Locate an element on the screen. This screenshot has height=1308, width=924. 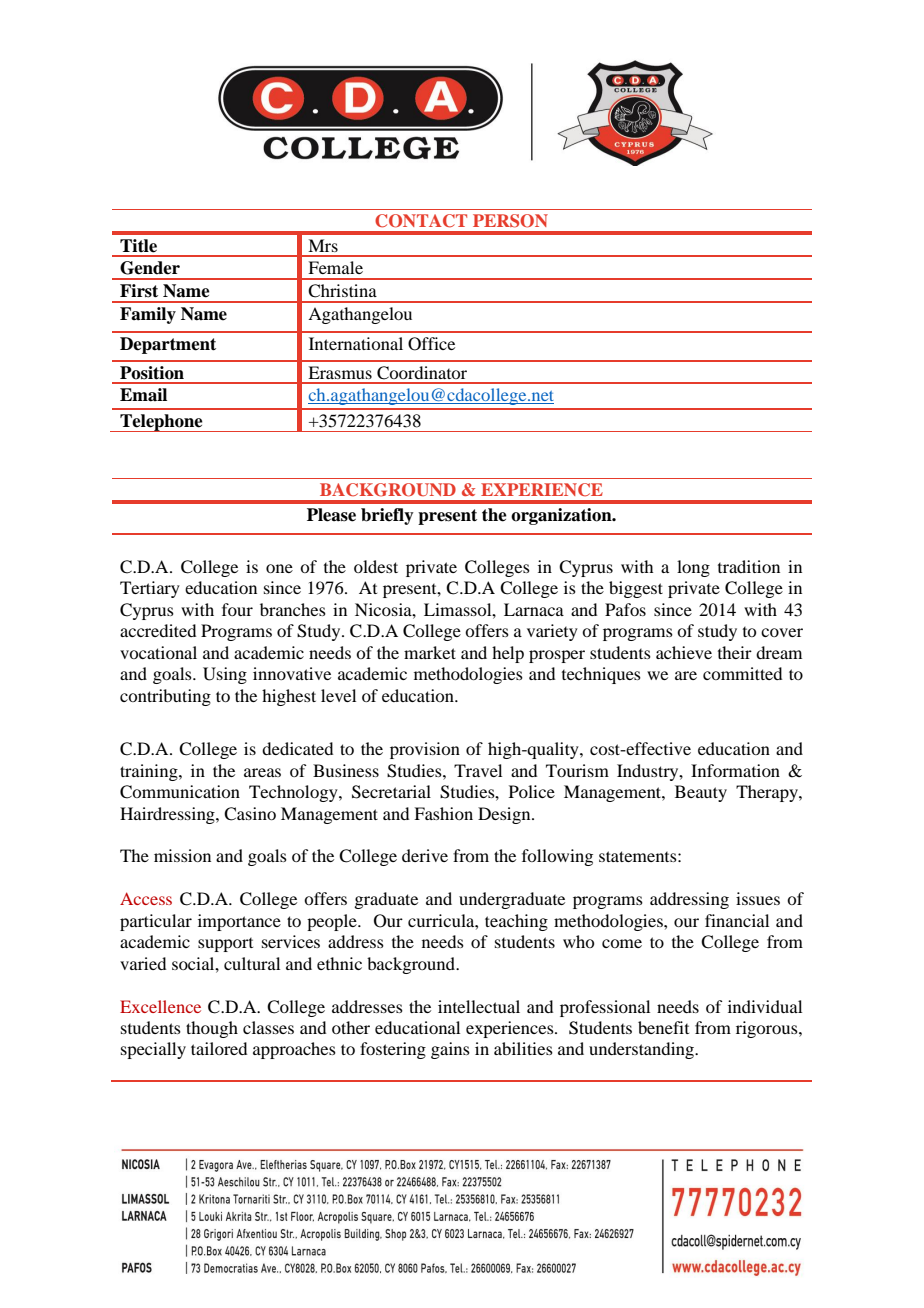
benefit is located at coordinates (663, 1027).
